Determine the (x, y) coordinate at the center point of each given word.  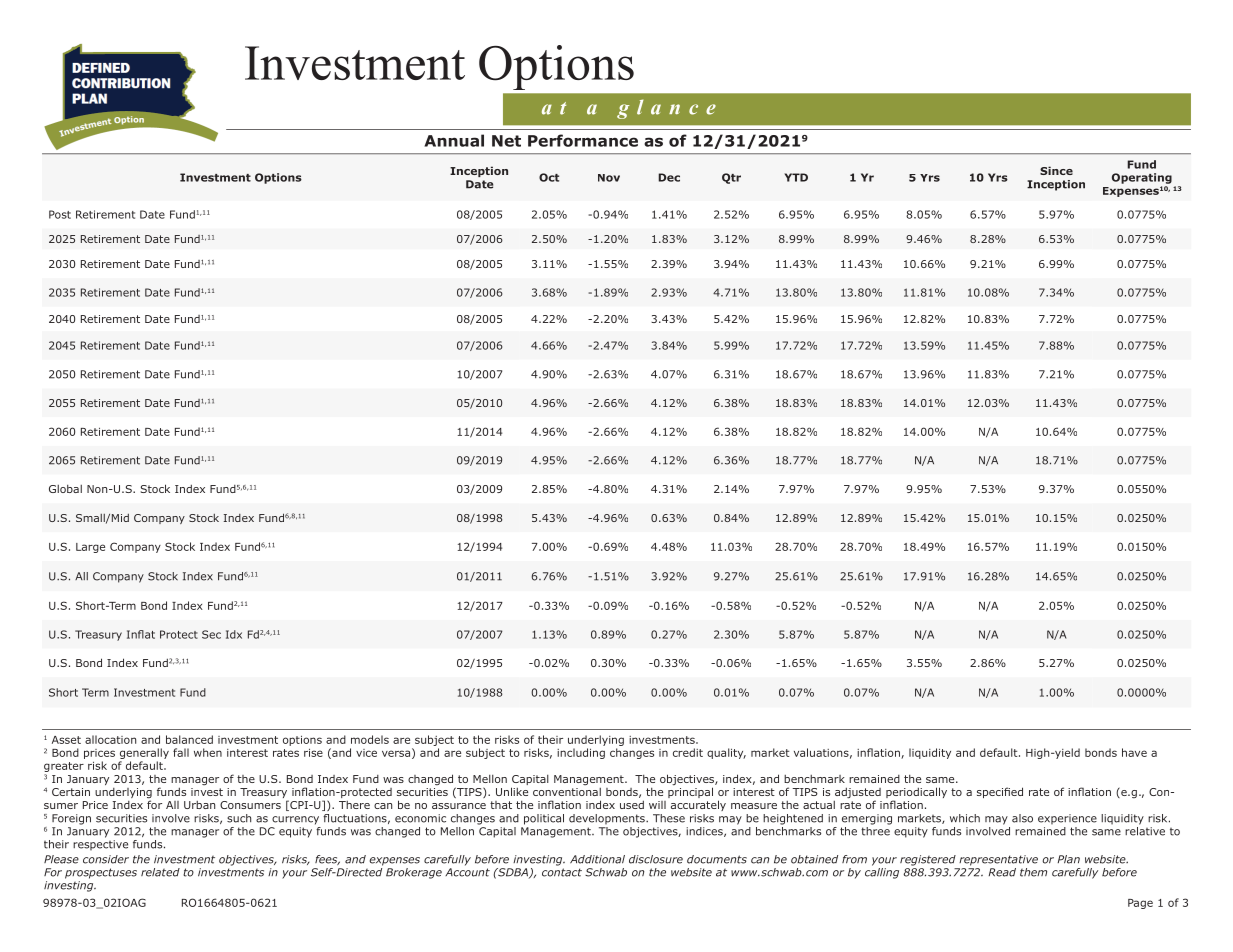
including (581, 753)
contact (562, 872)
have (1134, 752)
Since (1056, 170)
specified (1000, 792)
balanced (189, 739)
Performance (583, 140)
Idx (234, 634)
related (160, 872)
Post (60, 214)
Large (90, 548)
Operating (1142, 178)
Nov (609, 178)
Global (65, 489)
